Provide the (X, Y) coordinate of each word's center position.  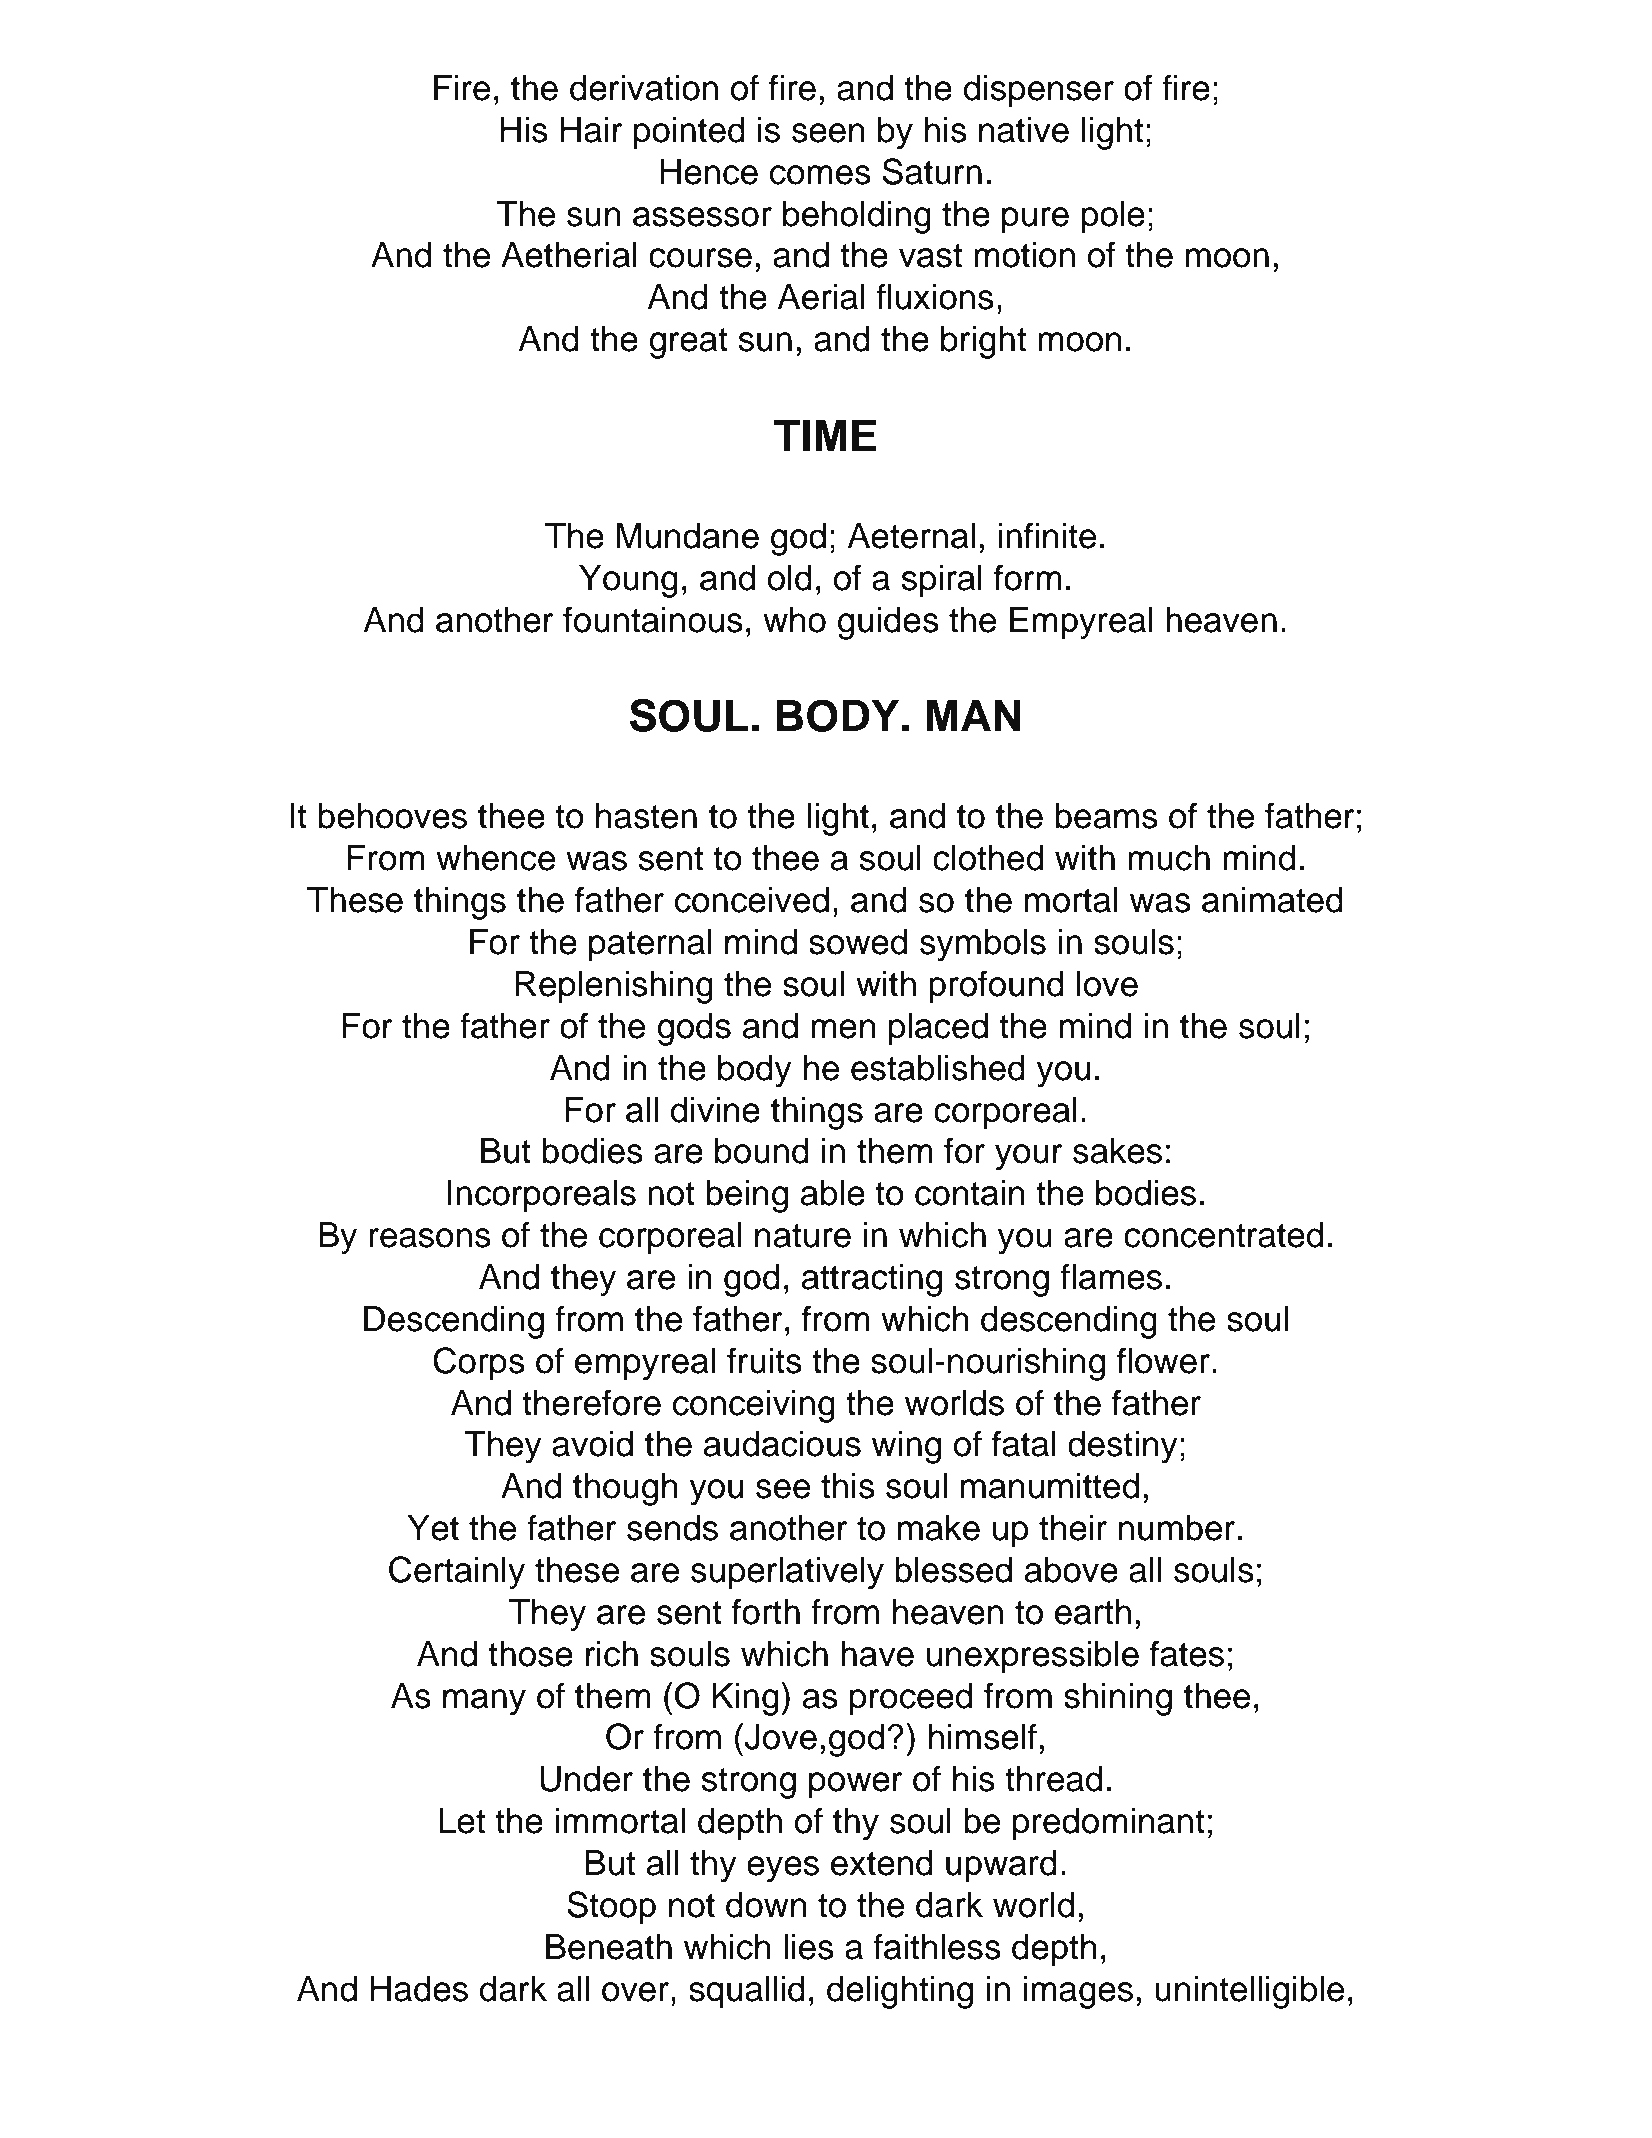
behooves (392, 816)
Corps (479, 1364)
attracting (872, 1280)
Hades (419, 1989)
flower (1163, 1360)
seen (828, 133)
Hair (592, 130)
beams (1106, 816)
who (794, 620)
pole (1113, 217)
